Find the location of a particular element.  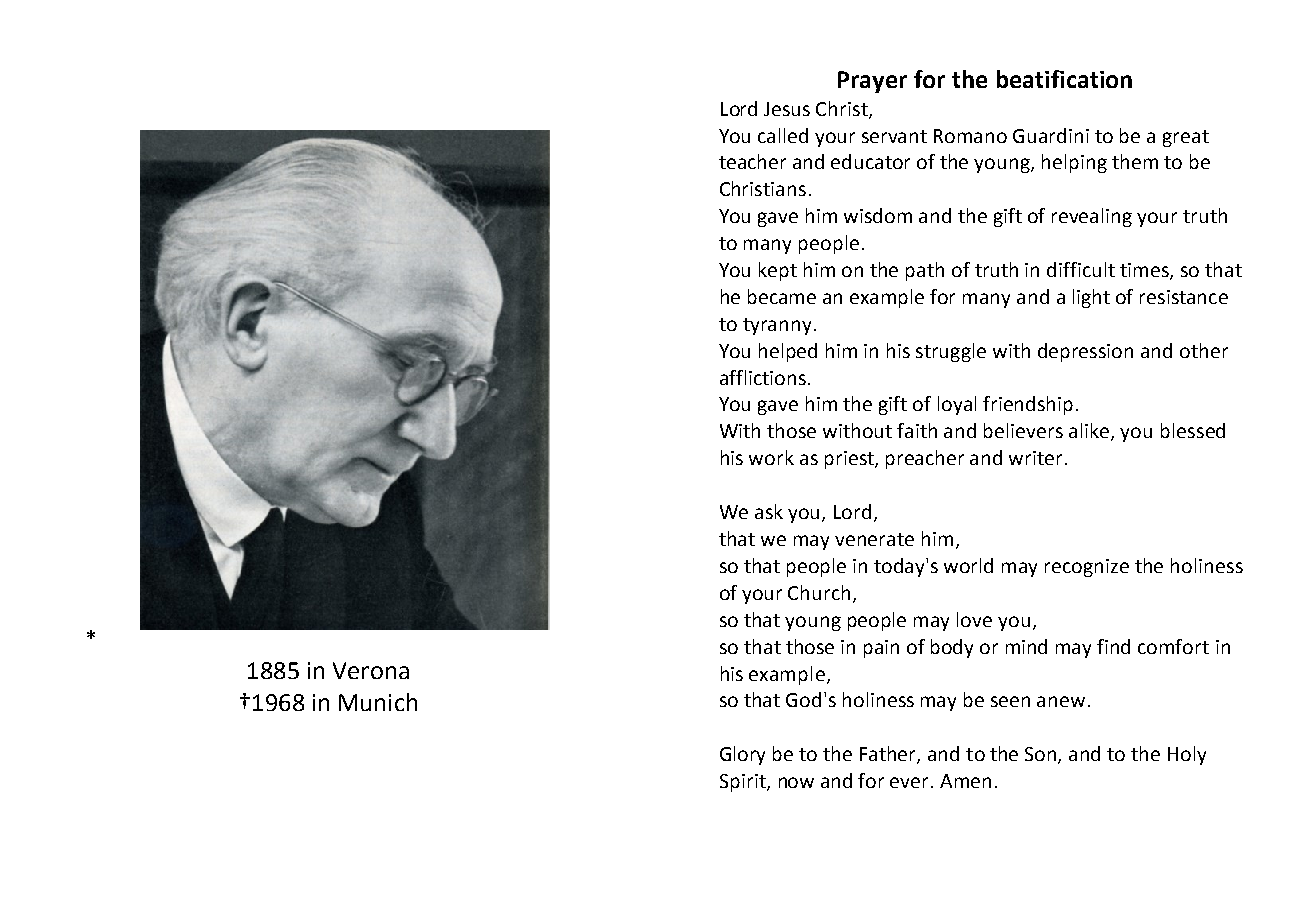

Munich is located at coordinates (378, 702).
